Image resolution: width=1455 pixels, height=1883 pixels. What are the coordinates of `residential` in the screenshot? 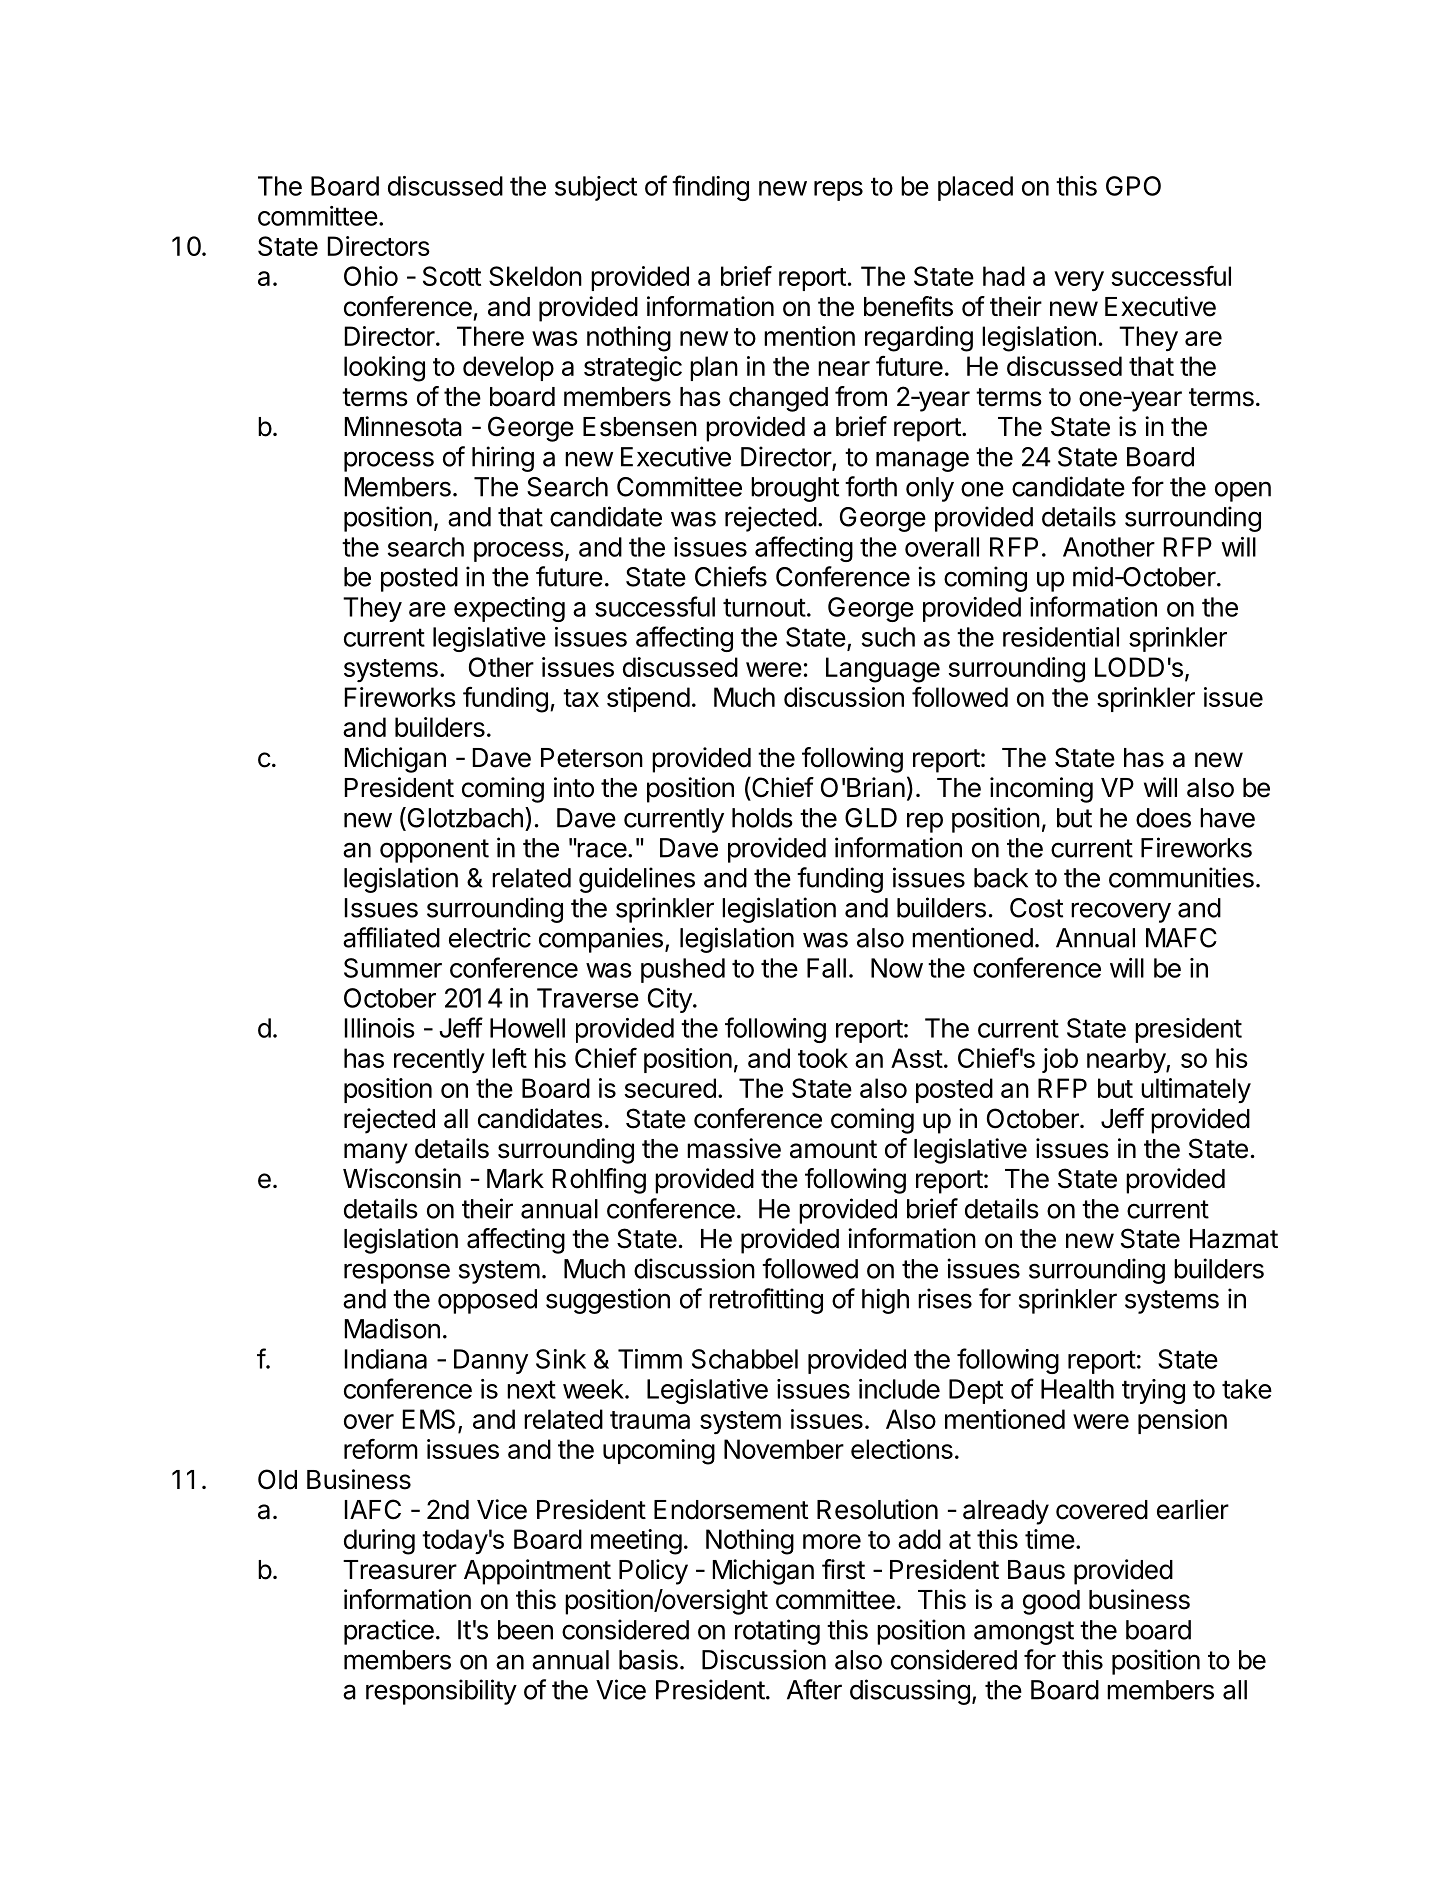 It's located at (1061, 637).
